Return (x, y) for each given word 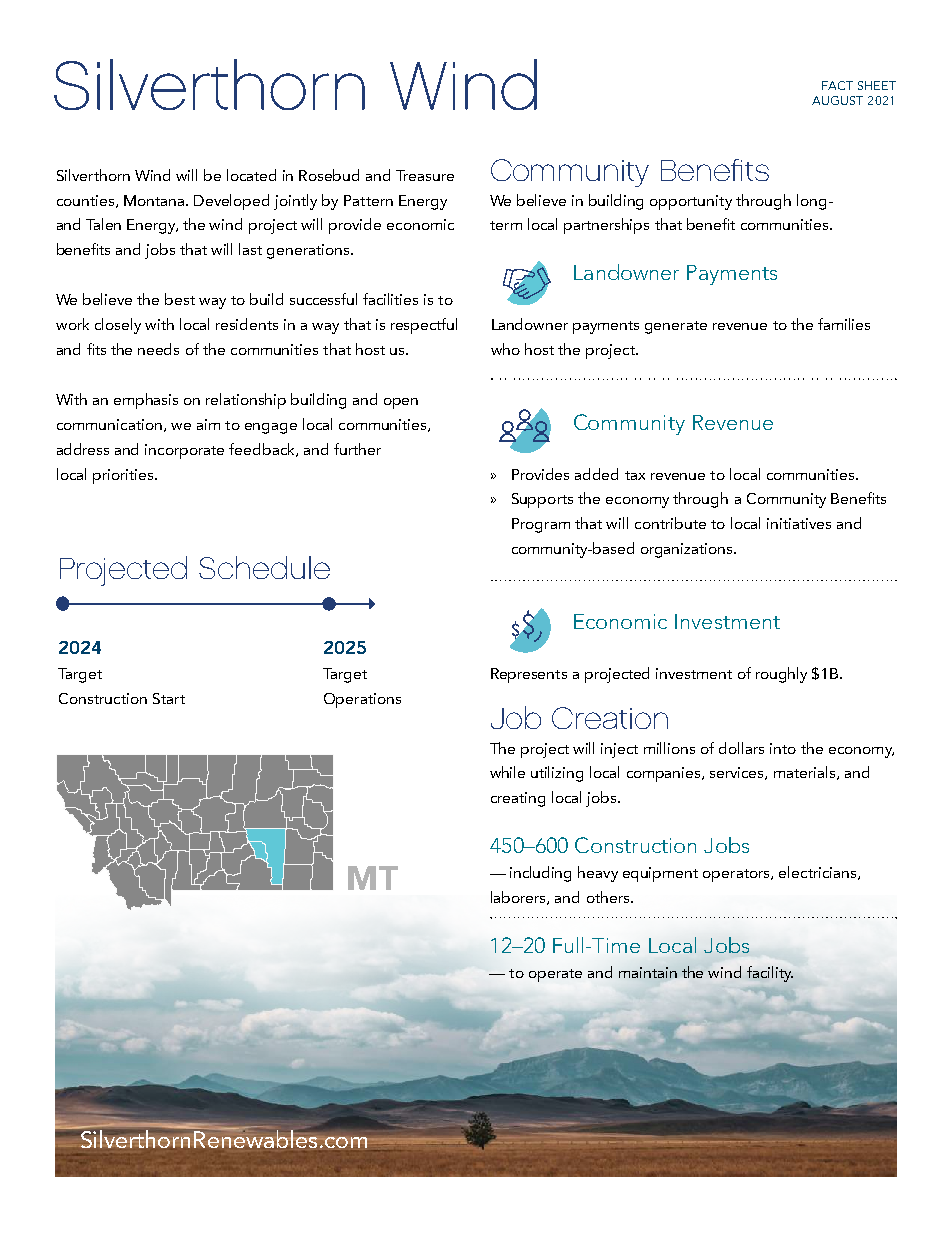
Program (541, 525)
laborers (519, 898)
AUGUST (837, 100)
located (251, 175)
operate (555, 975)
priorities (124, 476)
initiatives (799, 523)
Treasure (425, 175)
